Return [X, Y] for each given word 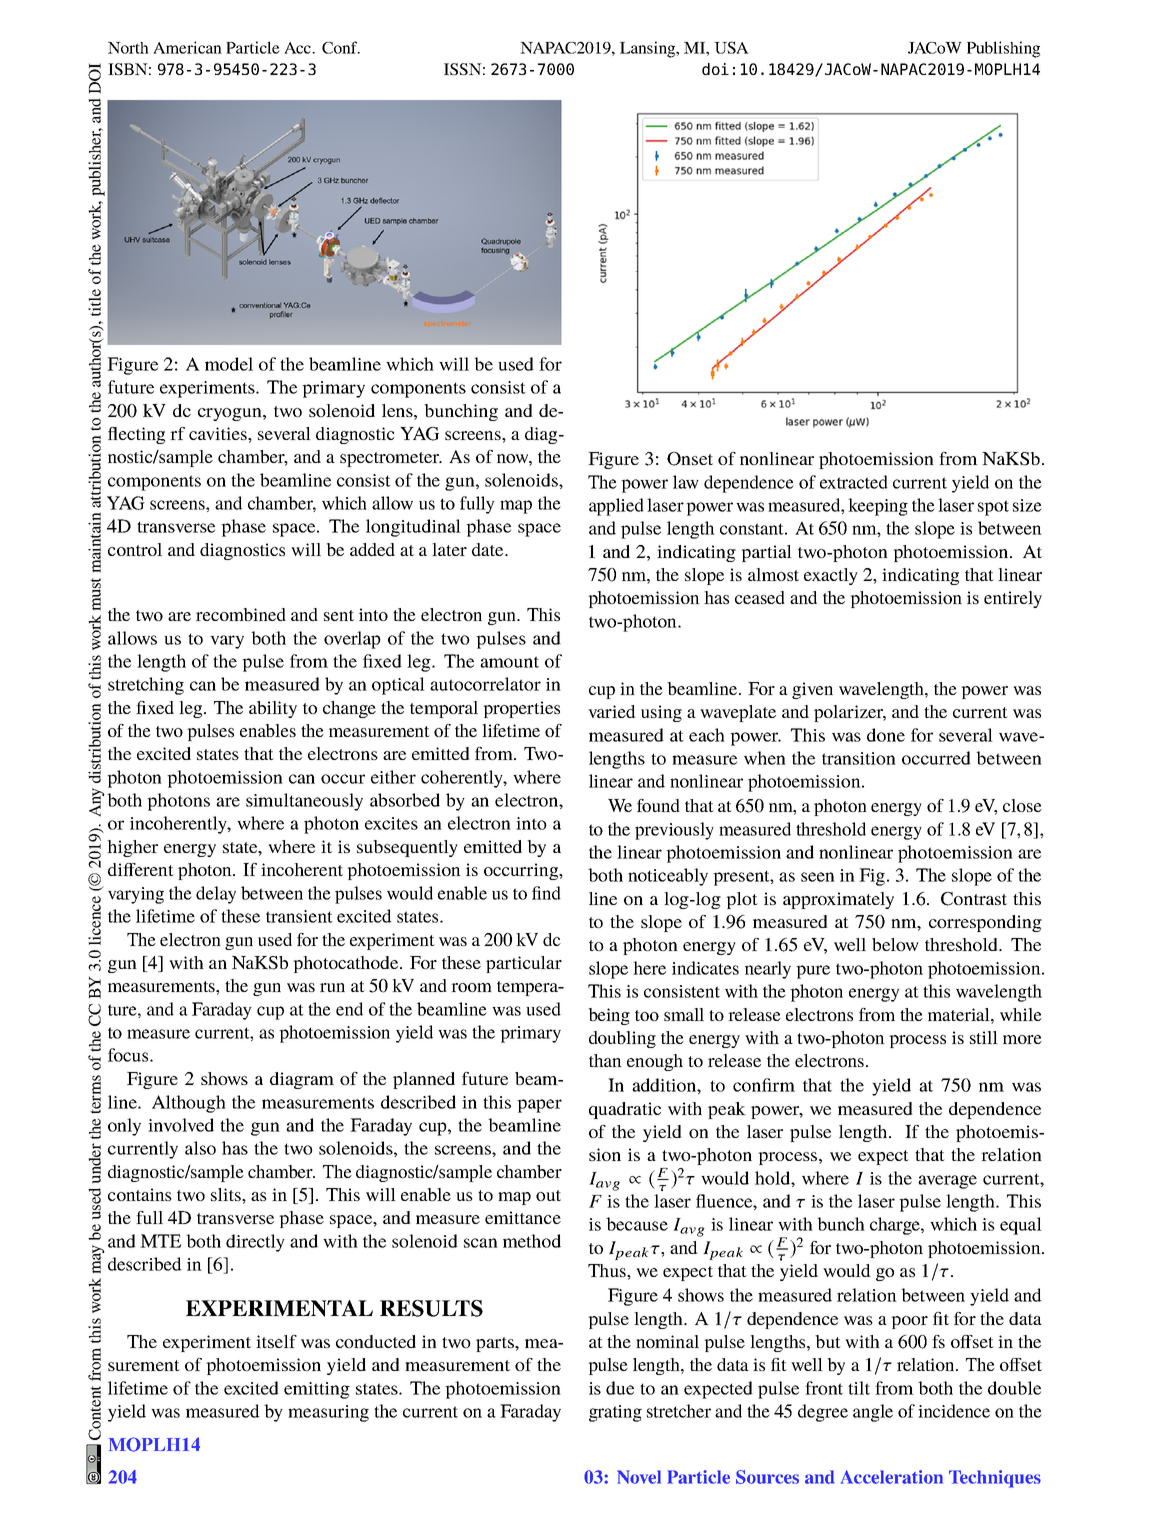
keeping [878, 507]
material [960, 1014]
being [609, 1016]
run [332, 987]
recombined [241, 614]
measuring [328, 1413]
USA [731, 47]
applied [616, 507]
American [187, 47]
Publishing [1003, 49]
